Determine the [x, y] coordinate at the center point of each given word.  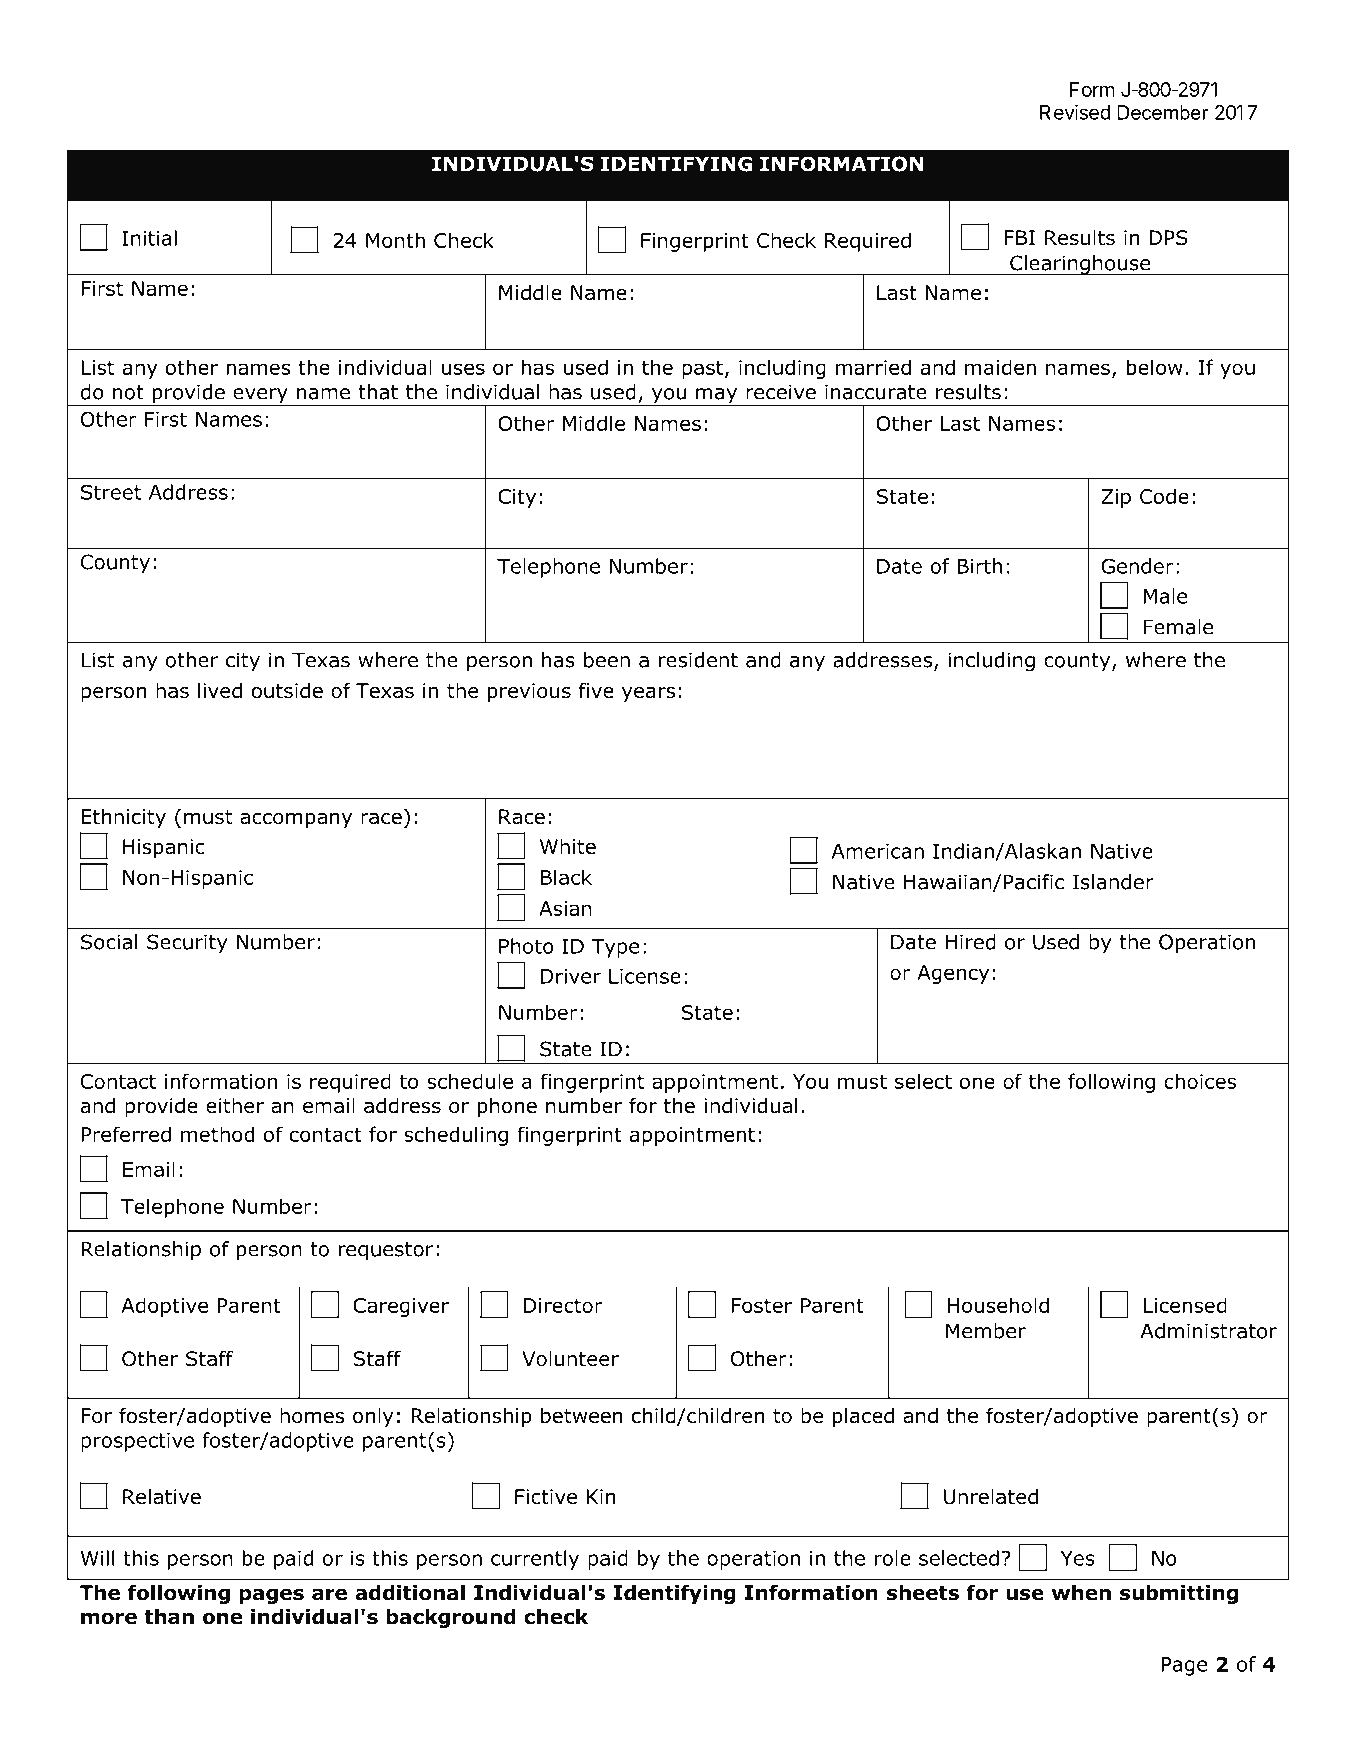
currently [535, 1560]
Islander [1113, 882]
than [169, 1617]
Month [395, 240]
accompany [296, 820]
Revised [1075, 112]
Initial [149, 238]
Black [566, 877]
